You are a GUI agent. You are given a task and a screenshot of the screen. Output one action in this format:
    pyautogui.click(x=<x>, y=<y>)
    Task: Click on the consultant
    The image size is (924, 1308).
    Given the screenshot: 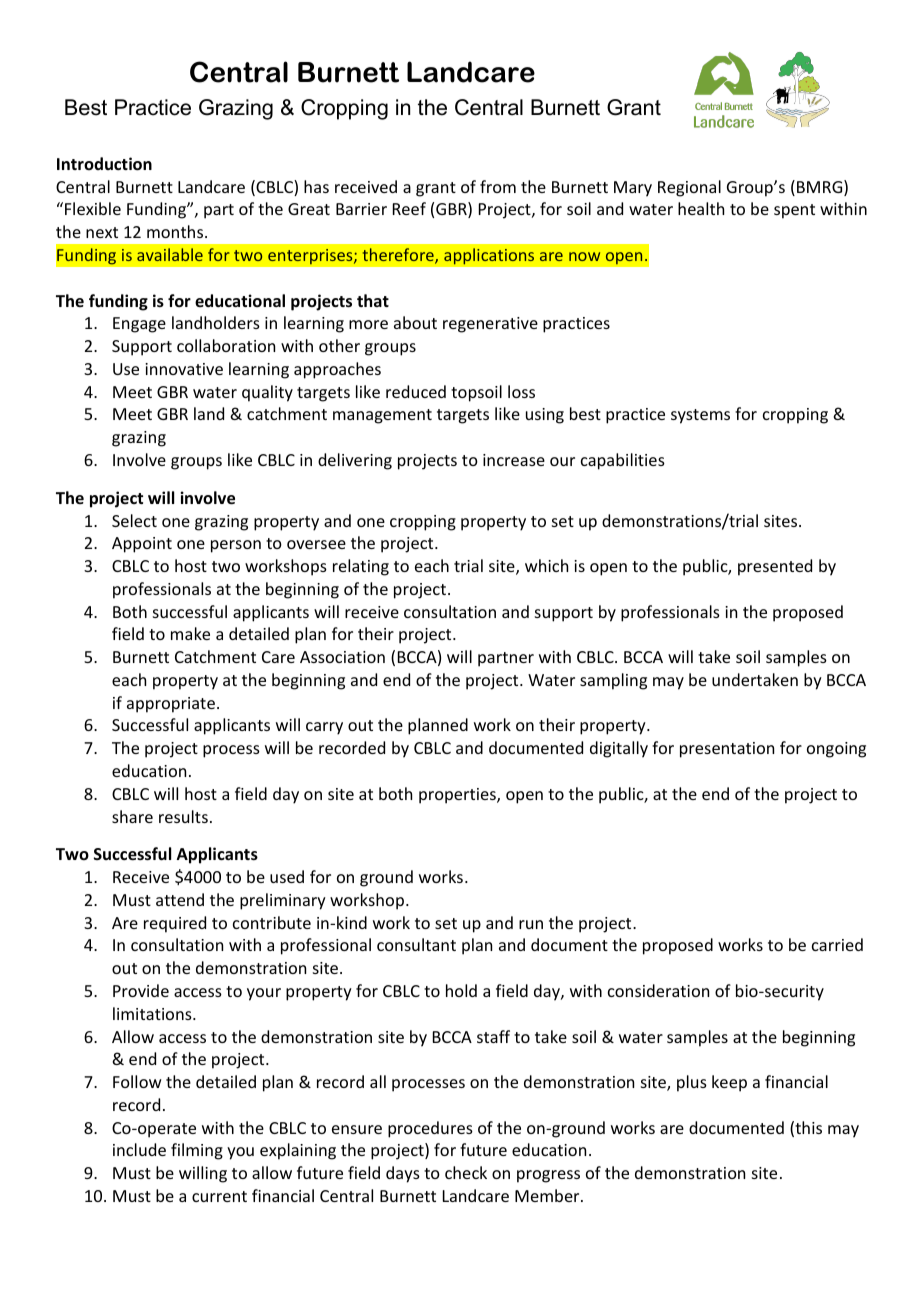 What is the action you would take?
    pyautogui.click(x=416, y=944)
